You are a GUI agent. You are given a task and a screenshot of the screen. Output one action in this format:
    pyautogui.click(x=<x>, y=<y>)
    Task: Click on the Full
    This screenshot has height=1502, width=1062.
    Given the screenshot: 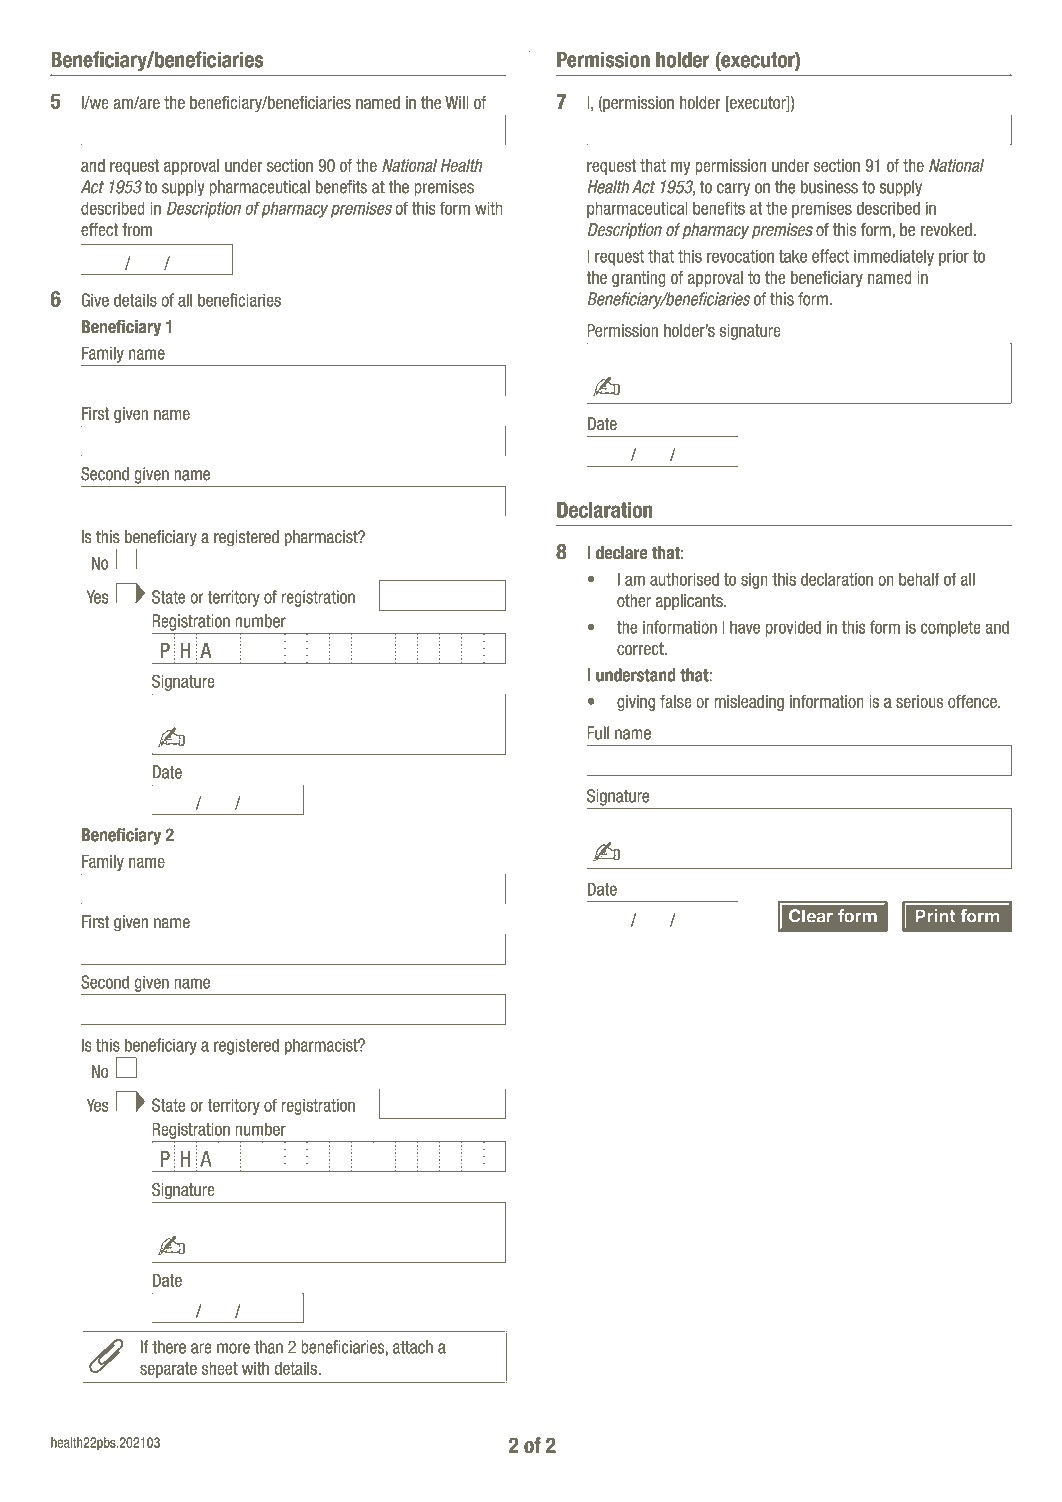 What is the action you would take?
    pyautogui.click(x=598, y=733)
